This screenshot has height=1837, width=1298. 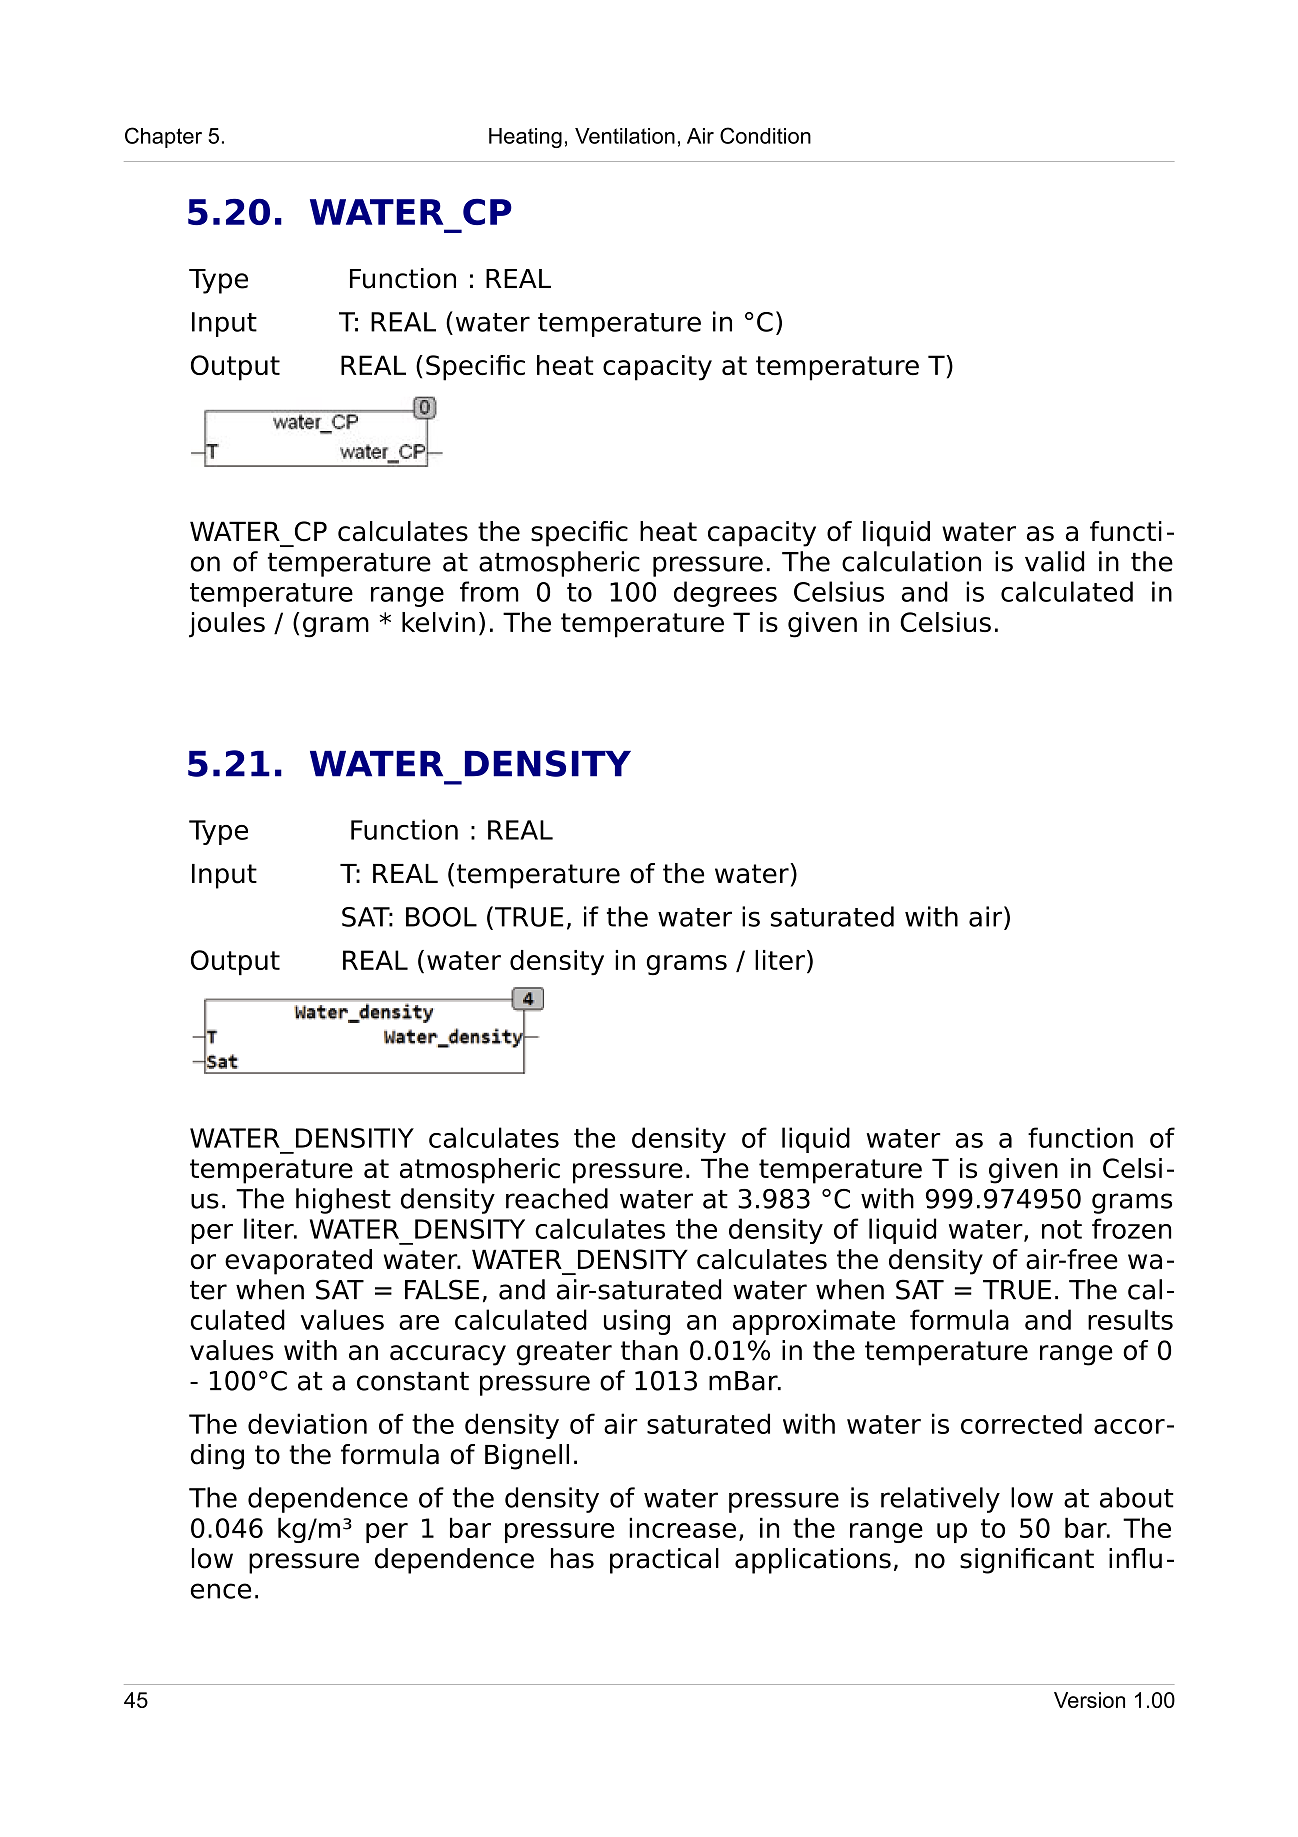 I want to click on evaporated, so click(x=298, y=1262).
